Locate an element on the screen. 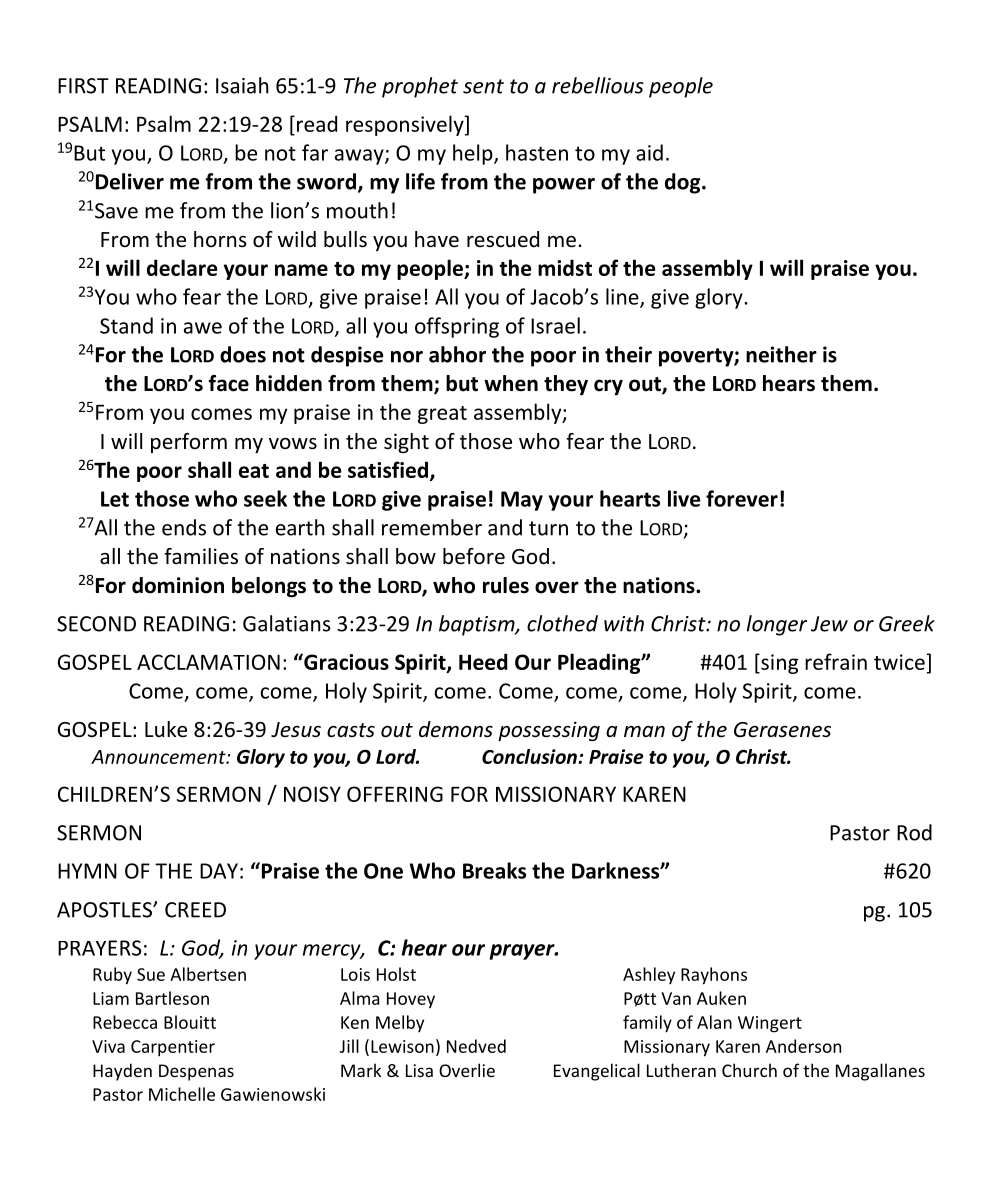 This screenshot has height=1204, width=991. rules is located at coordinates (506, 585).
